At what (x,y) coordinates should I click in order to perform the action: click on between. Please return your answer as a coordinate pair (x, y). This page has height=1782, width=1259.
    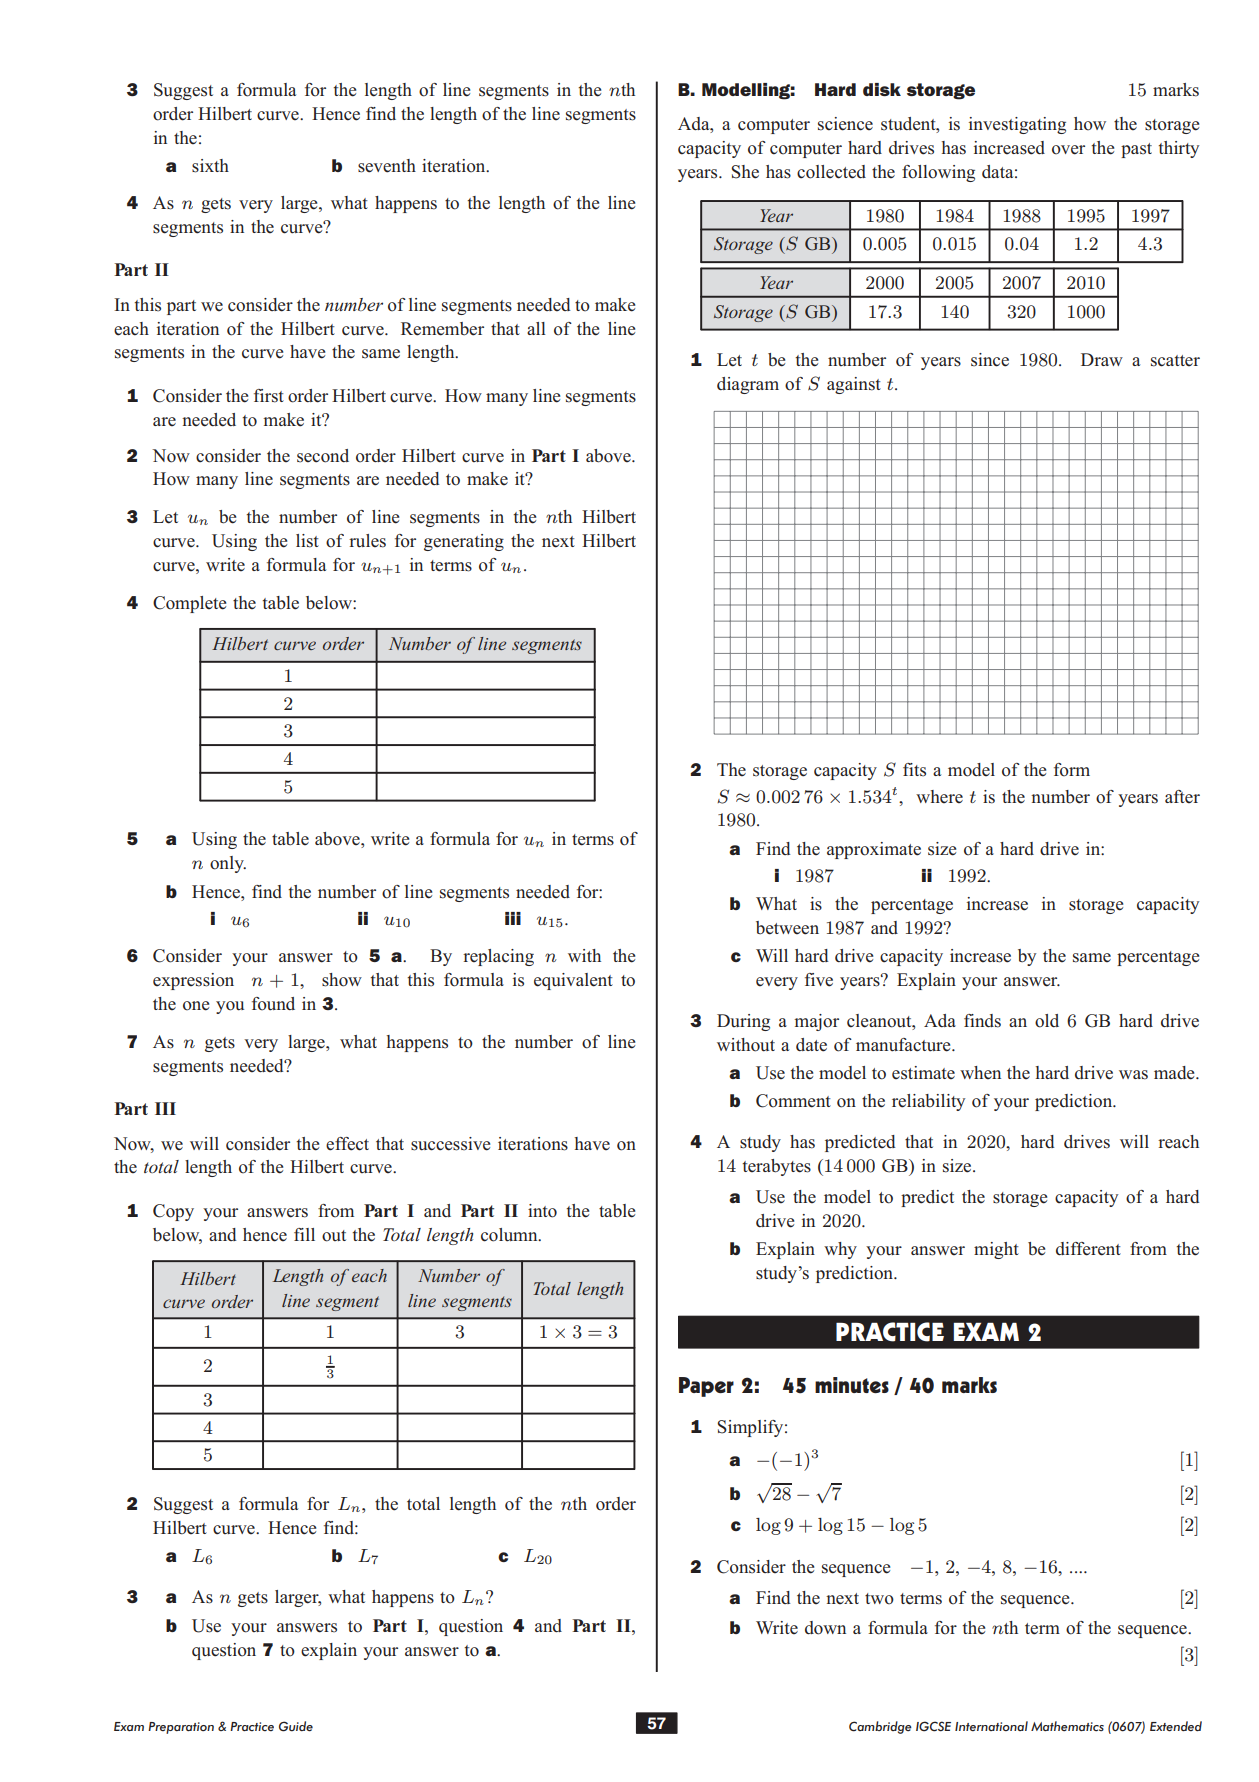
    Looking at the image, I should click on (787, 928).
